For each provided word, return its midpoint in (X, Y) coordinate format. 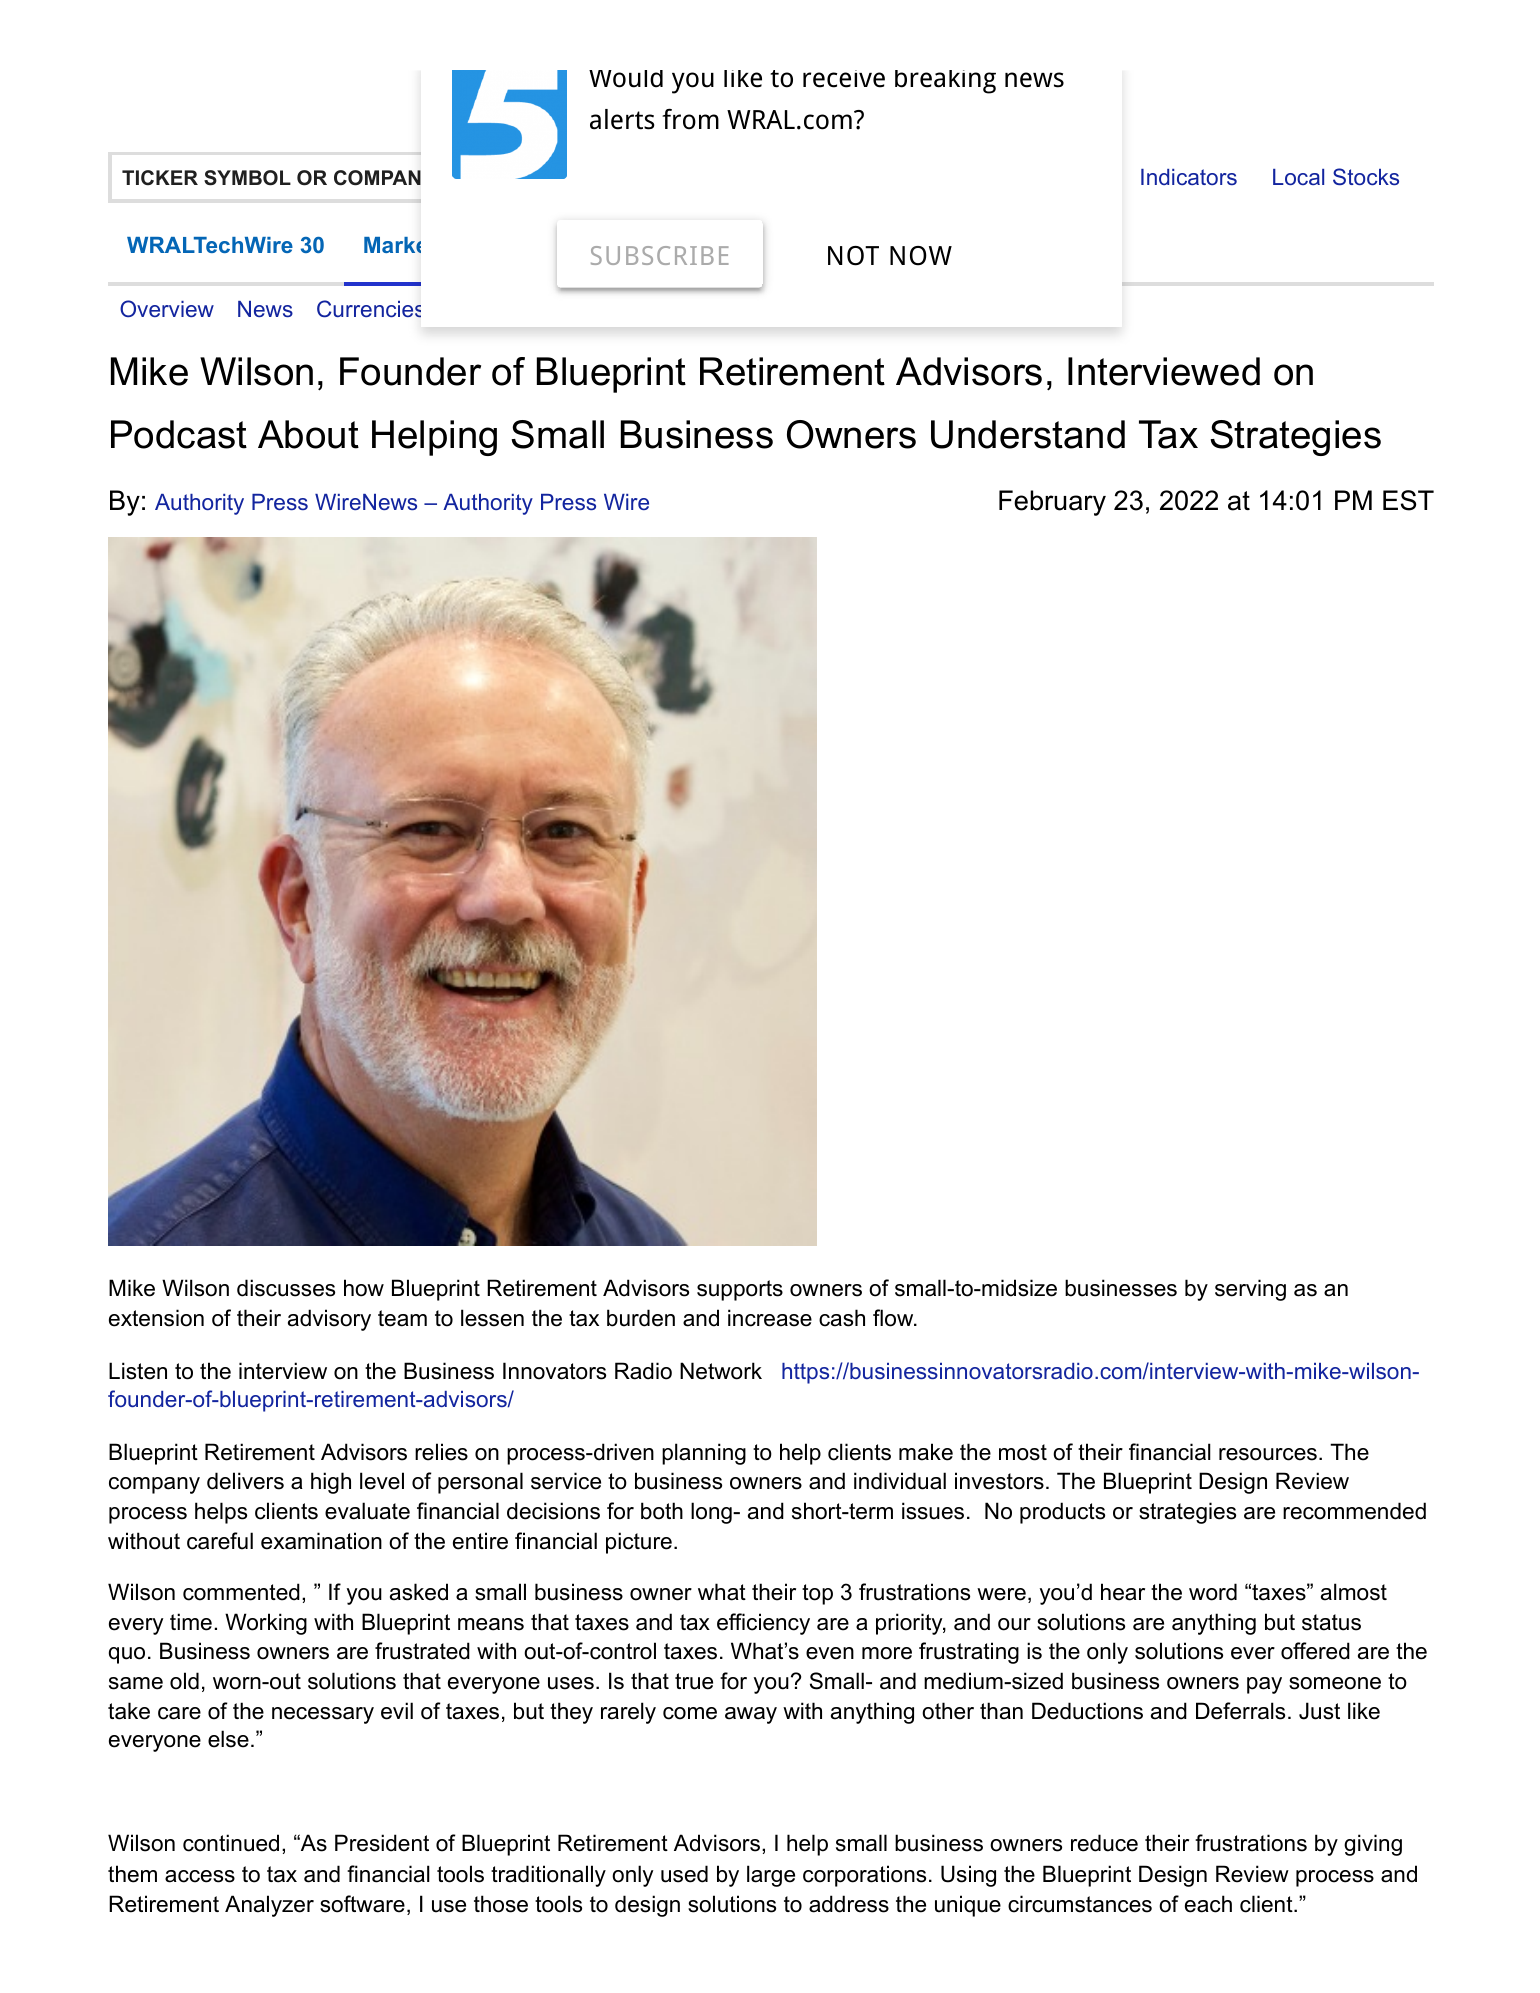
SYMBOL (247, 178)
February (1052, 503)
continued (231, 1843)
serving (1250, 1290)
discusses (286, 1288)
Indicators (1189, 177)
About (308, 434)
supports (740, 1290)
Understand (1028, 434)
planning (704, 1454)
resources (1268, 1454)
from (690, 119)
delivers (245, 1481)
